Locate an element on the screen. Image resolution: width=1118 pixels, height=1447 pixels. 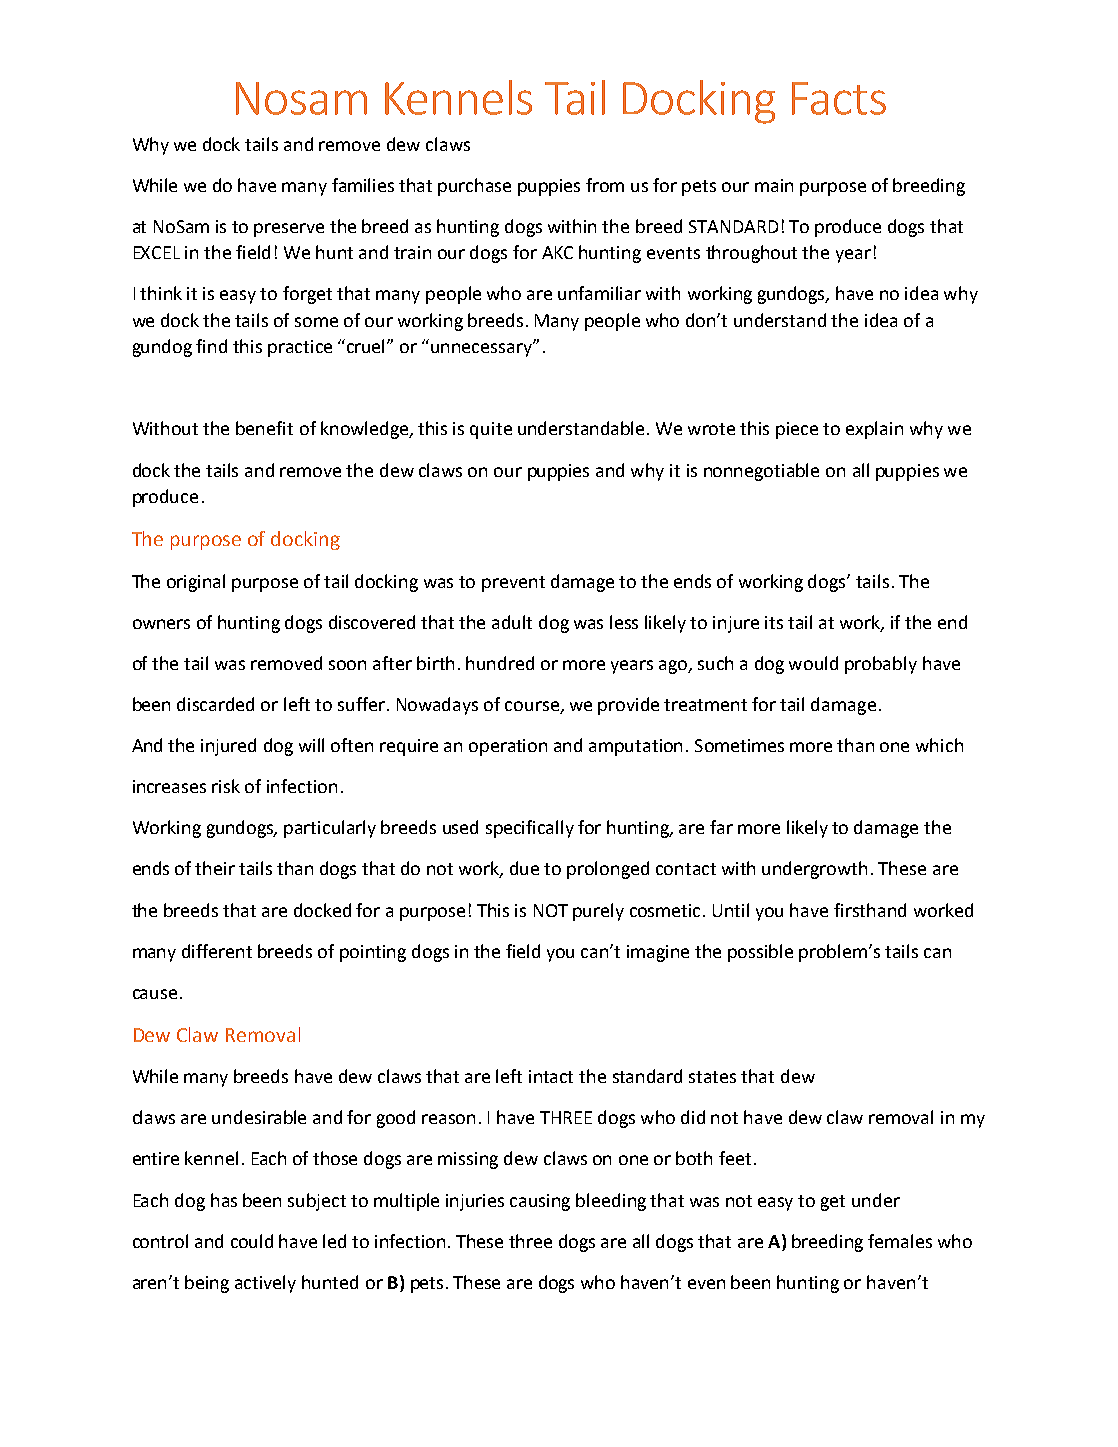
explain is located at coordinates (874, 430).
